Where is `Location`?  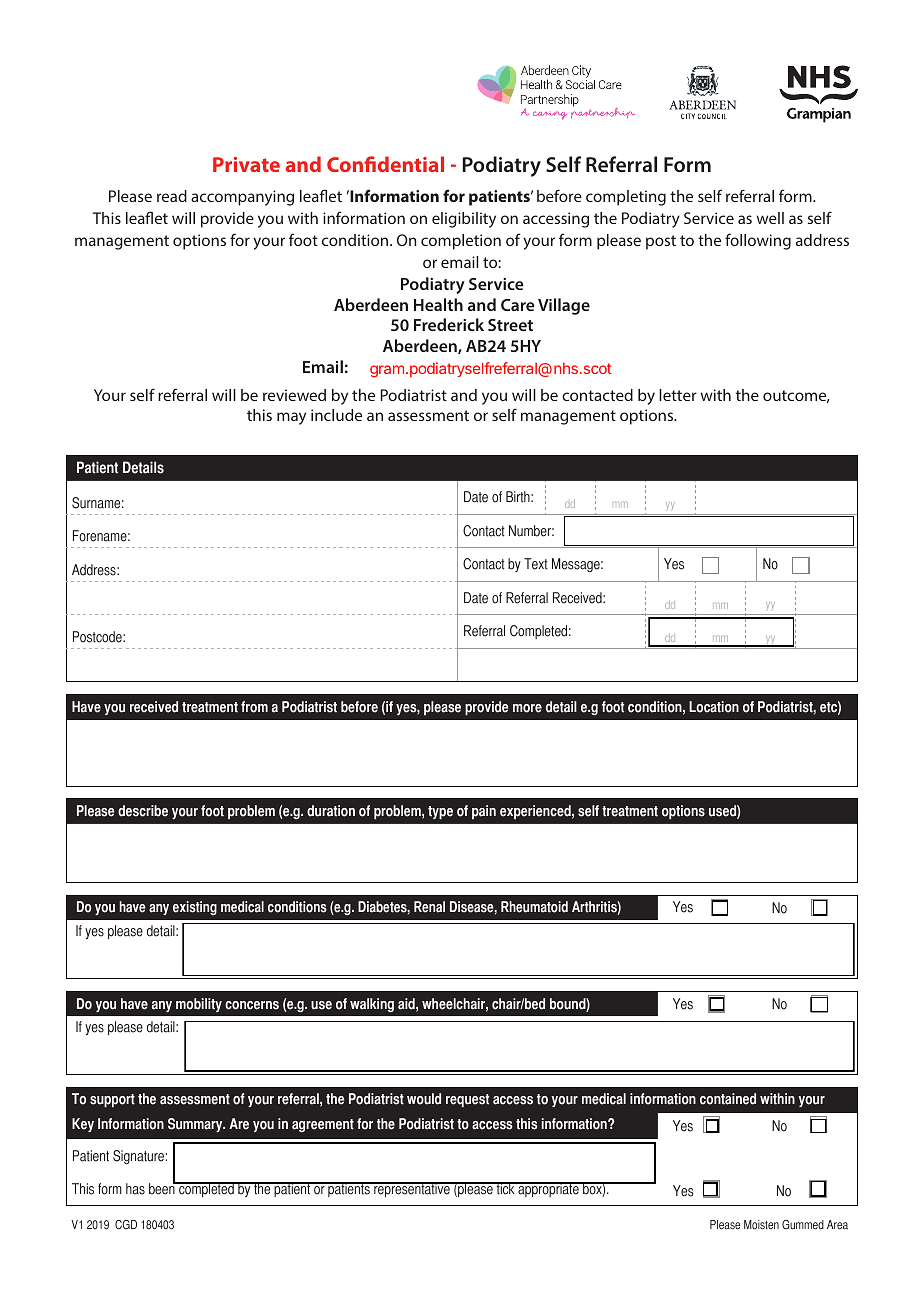
Location is located at coordinates (714, 707).
